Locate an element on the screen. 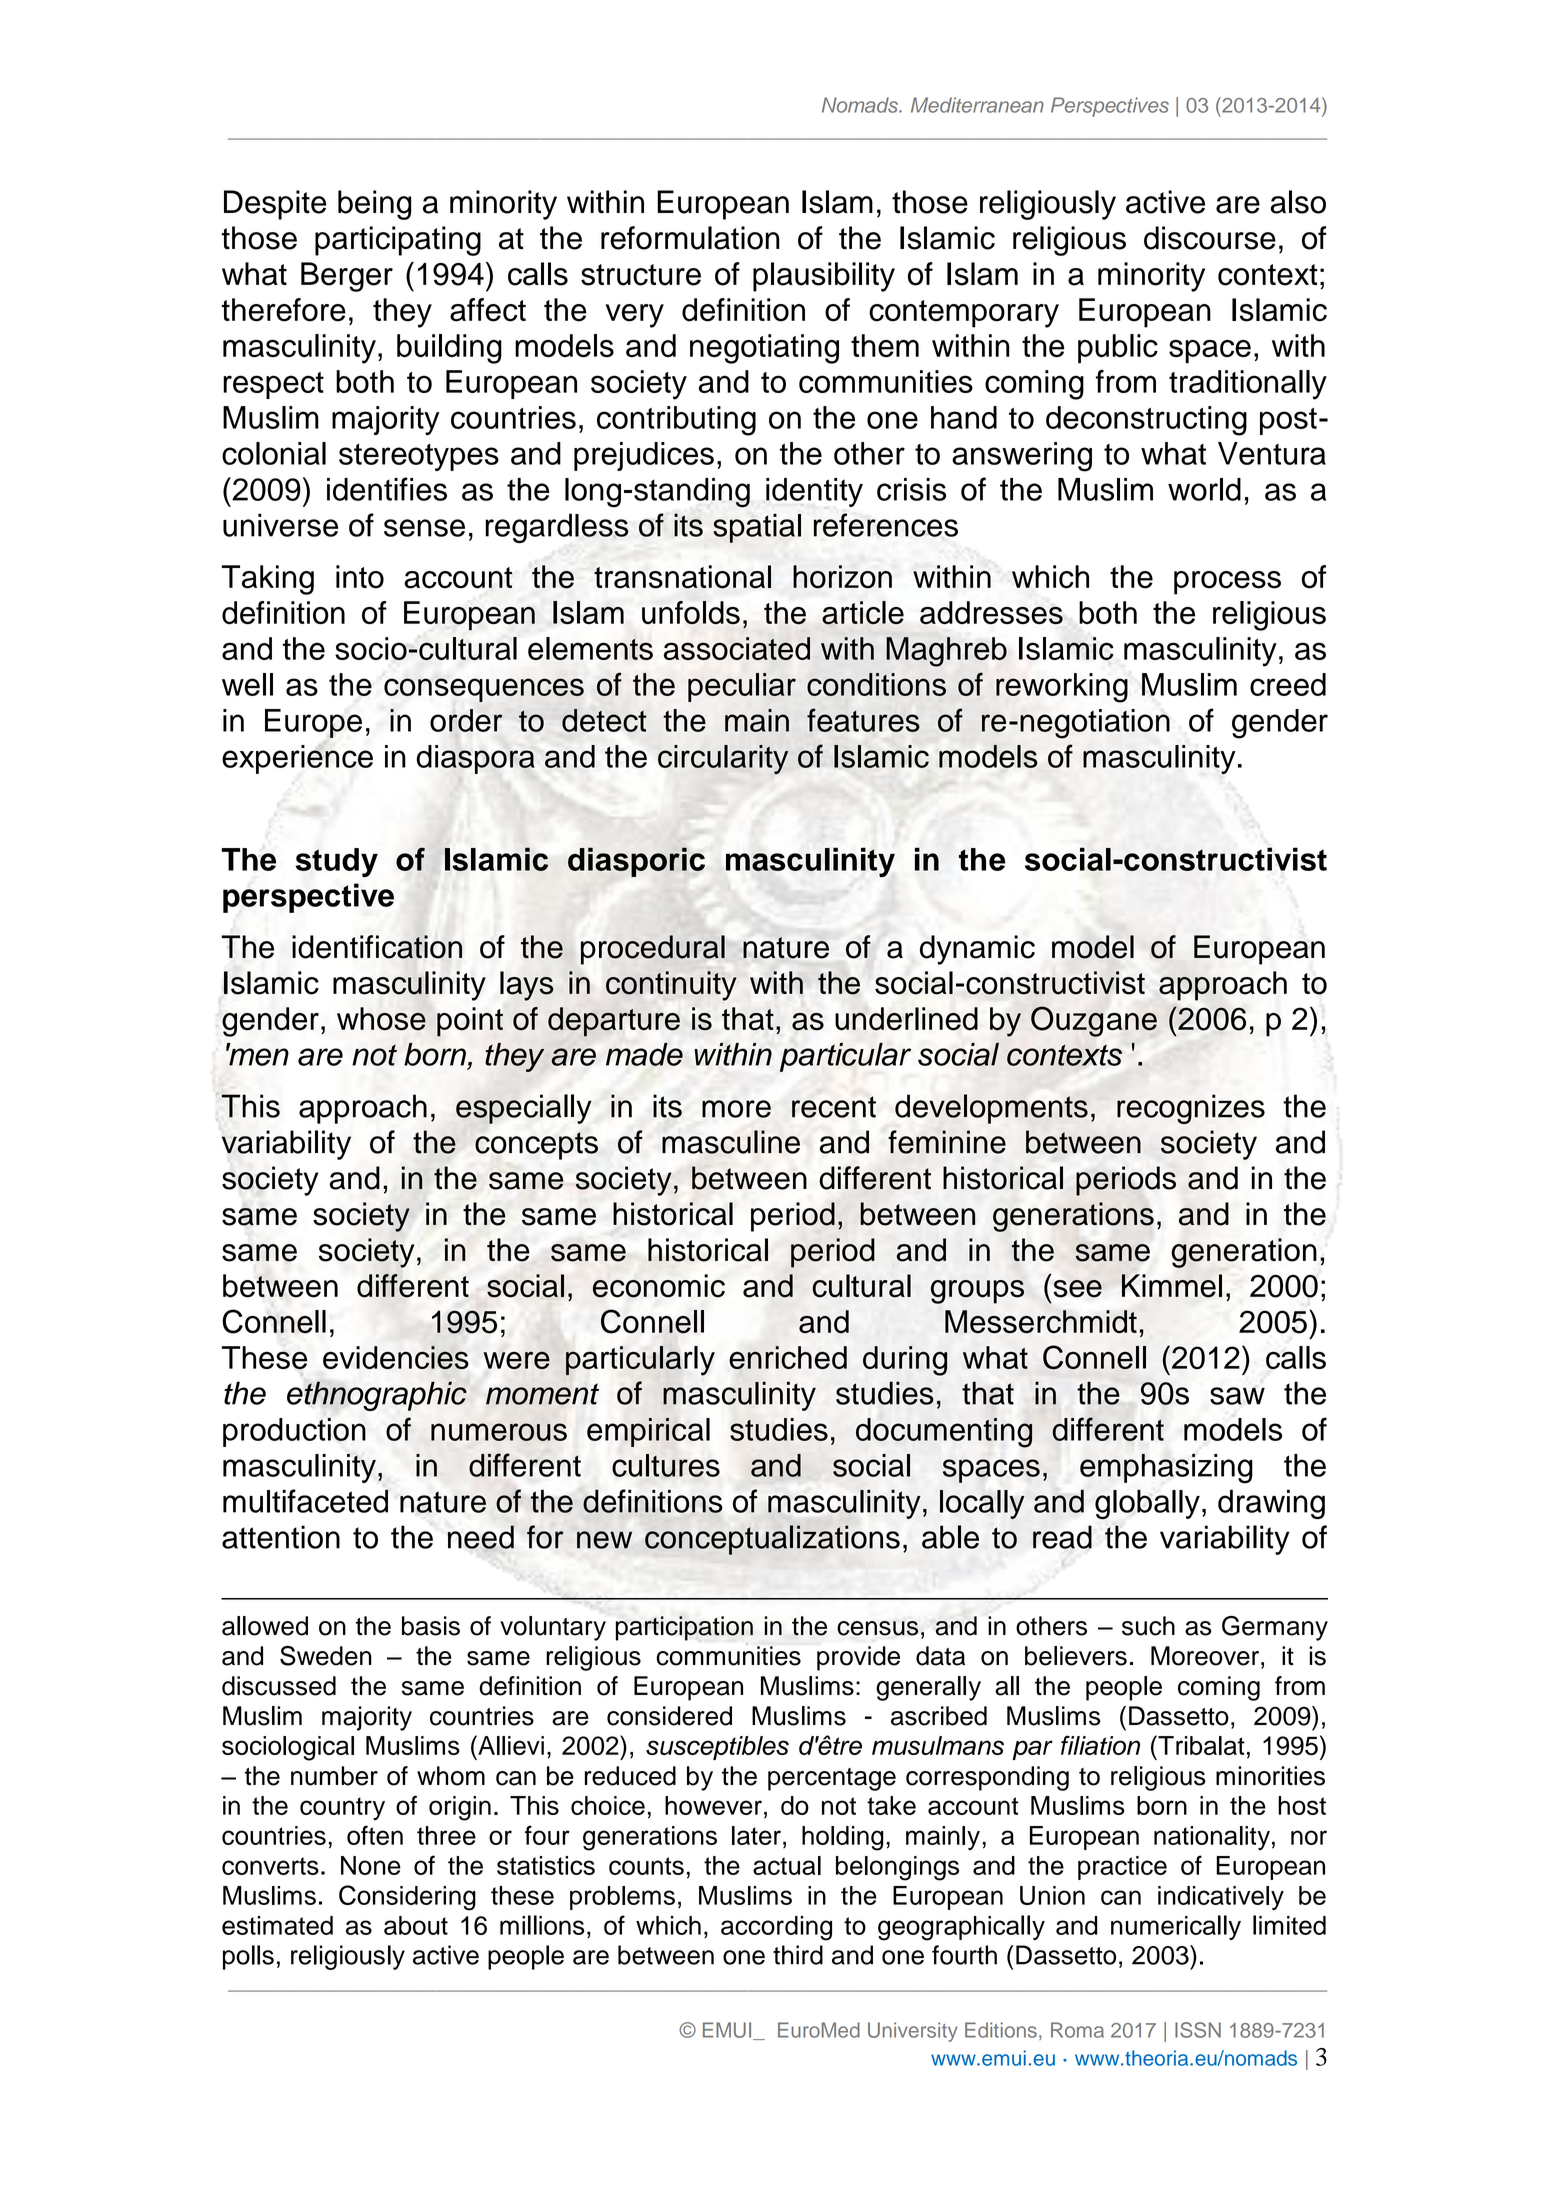 The image size is (1549, 2191). such is located at coordinates (1148, 1626).
